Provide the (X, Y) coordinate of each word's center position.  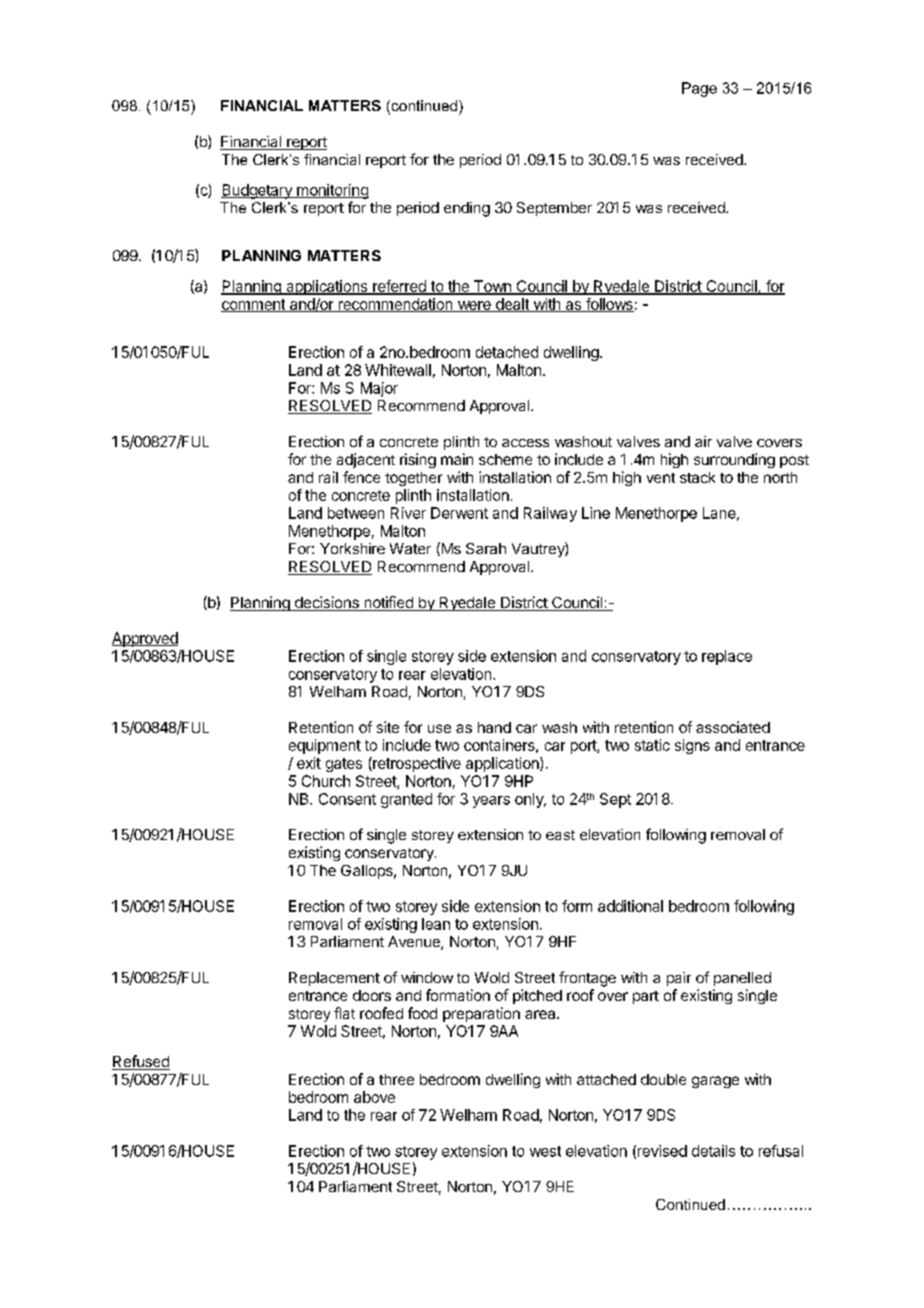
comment (254, 305)
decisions (326, 603)
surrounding (734, 460)
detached (507, 352)
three (396, 1079)
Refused (141, 1062)
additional (630, 906)
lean (436, 924)
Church (326, 781)
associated (733, 727)
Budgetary (257, 191)
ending (467, 209)
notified (388, 603)
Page (699, 89)
